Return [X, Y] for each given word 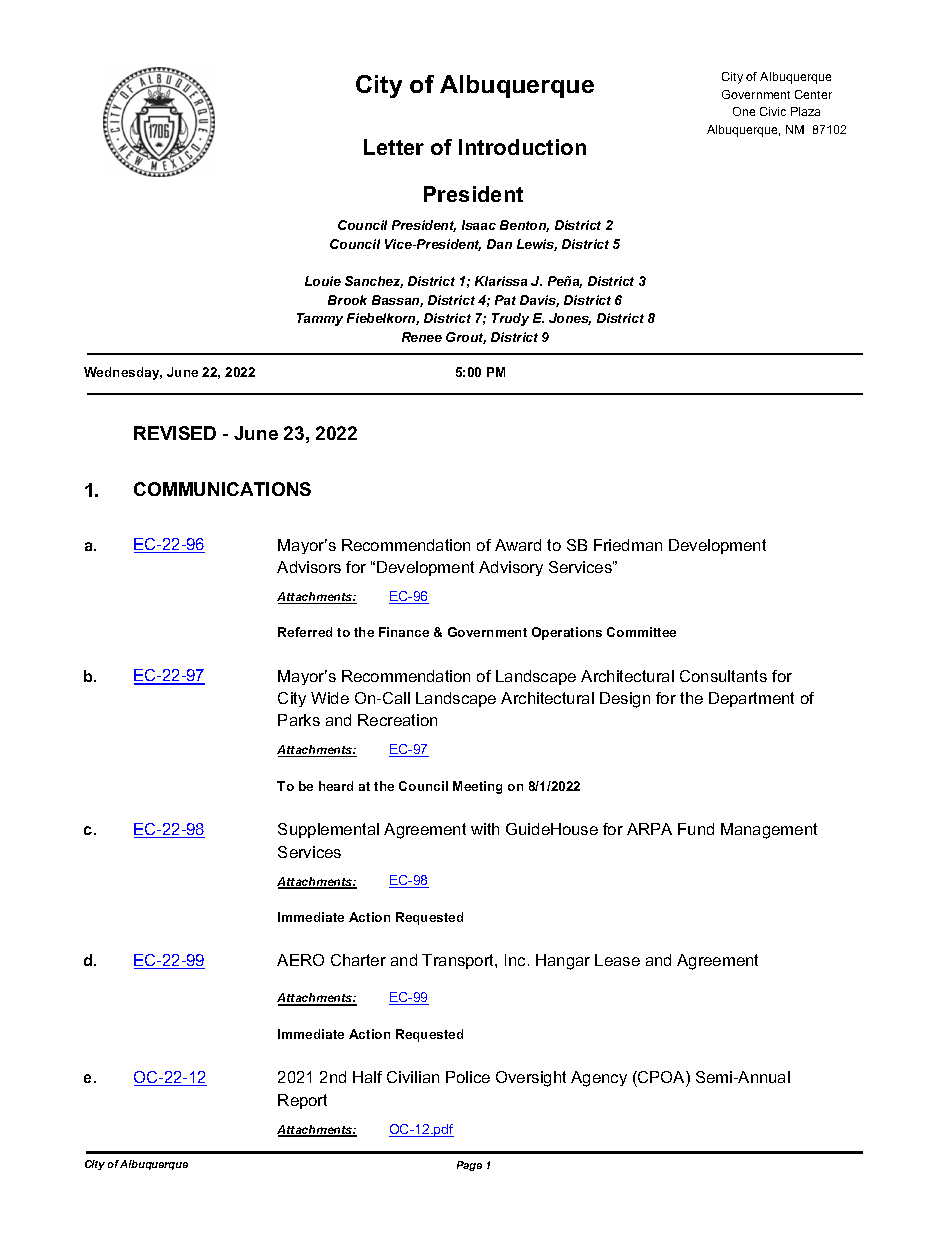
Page [469, 1166]
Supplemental [328, 830]
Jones [570, 319]
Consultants [723, 676]
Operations [567, 633]
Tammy [320, 319]
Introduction [522, 147]
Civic [773, 111]
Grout [466, 338]
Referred [305, 632]
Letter [394, 147]
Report [302, 1101]
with [485, 829]
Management [769, 831]
